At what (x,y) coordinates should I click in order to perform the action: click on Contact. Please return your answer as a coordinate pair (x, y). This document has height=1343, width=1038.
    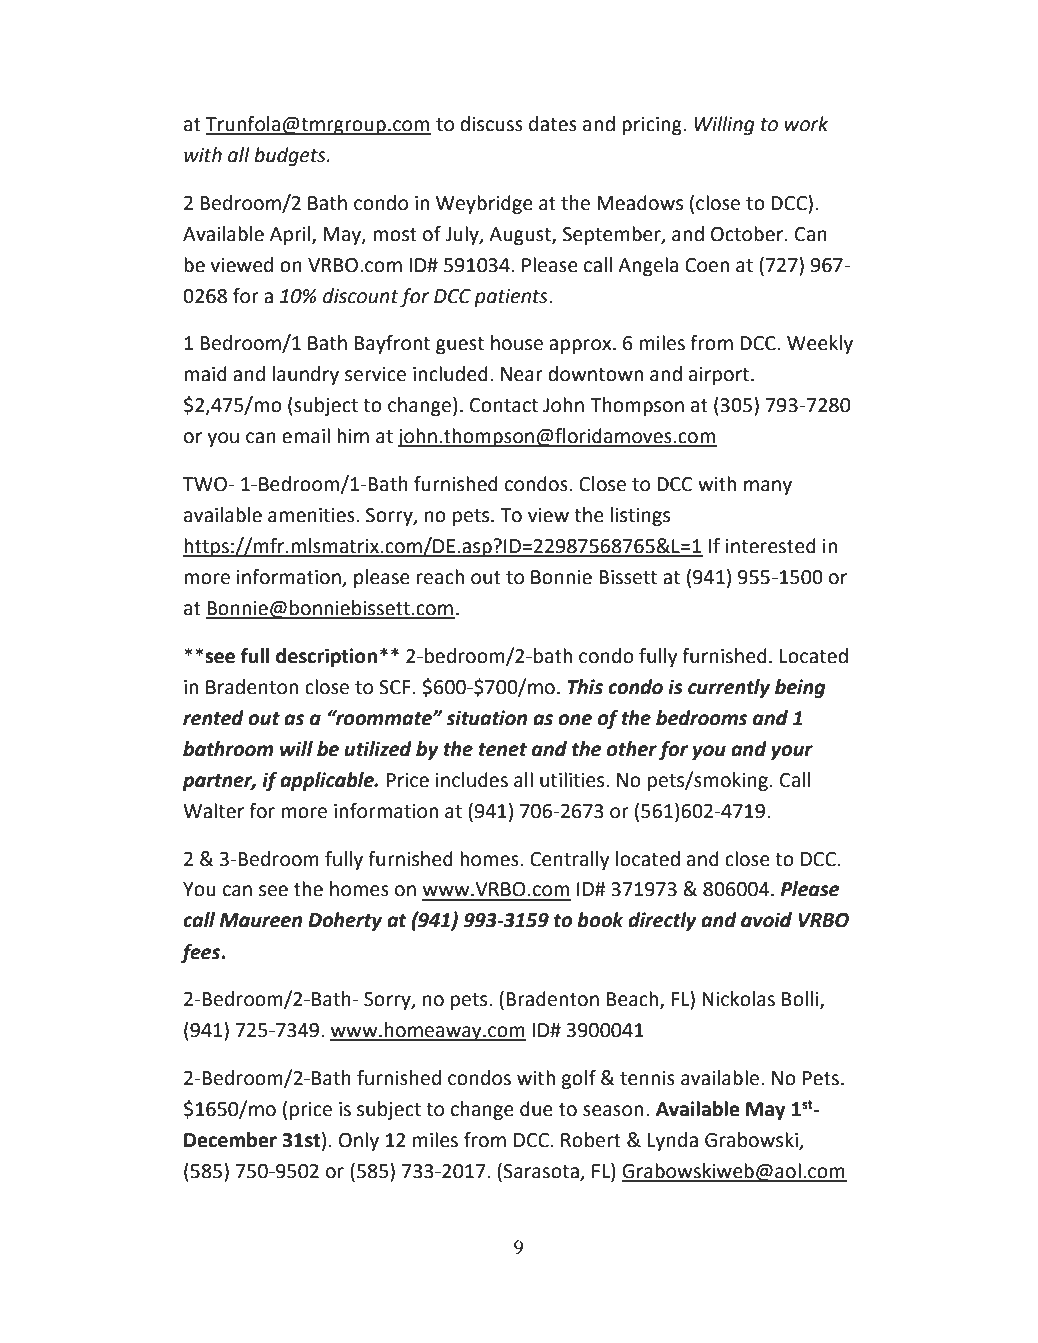
    Looking at the image, I should click on (504, 405).
